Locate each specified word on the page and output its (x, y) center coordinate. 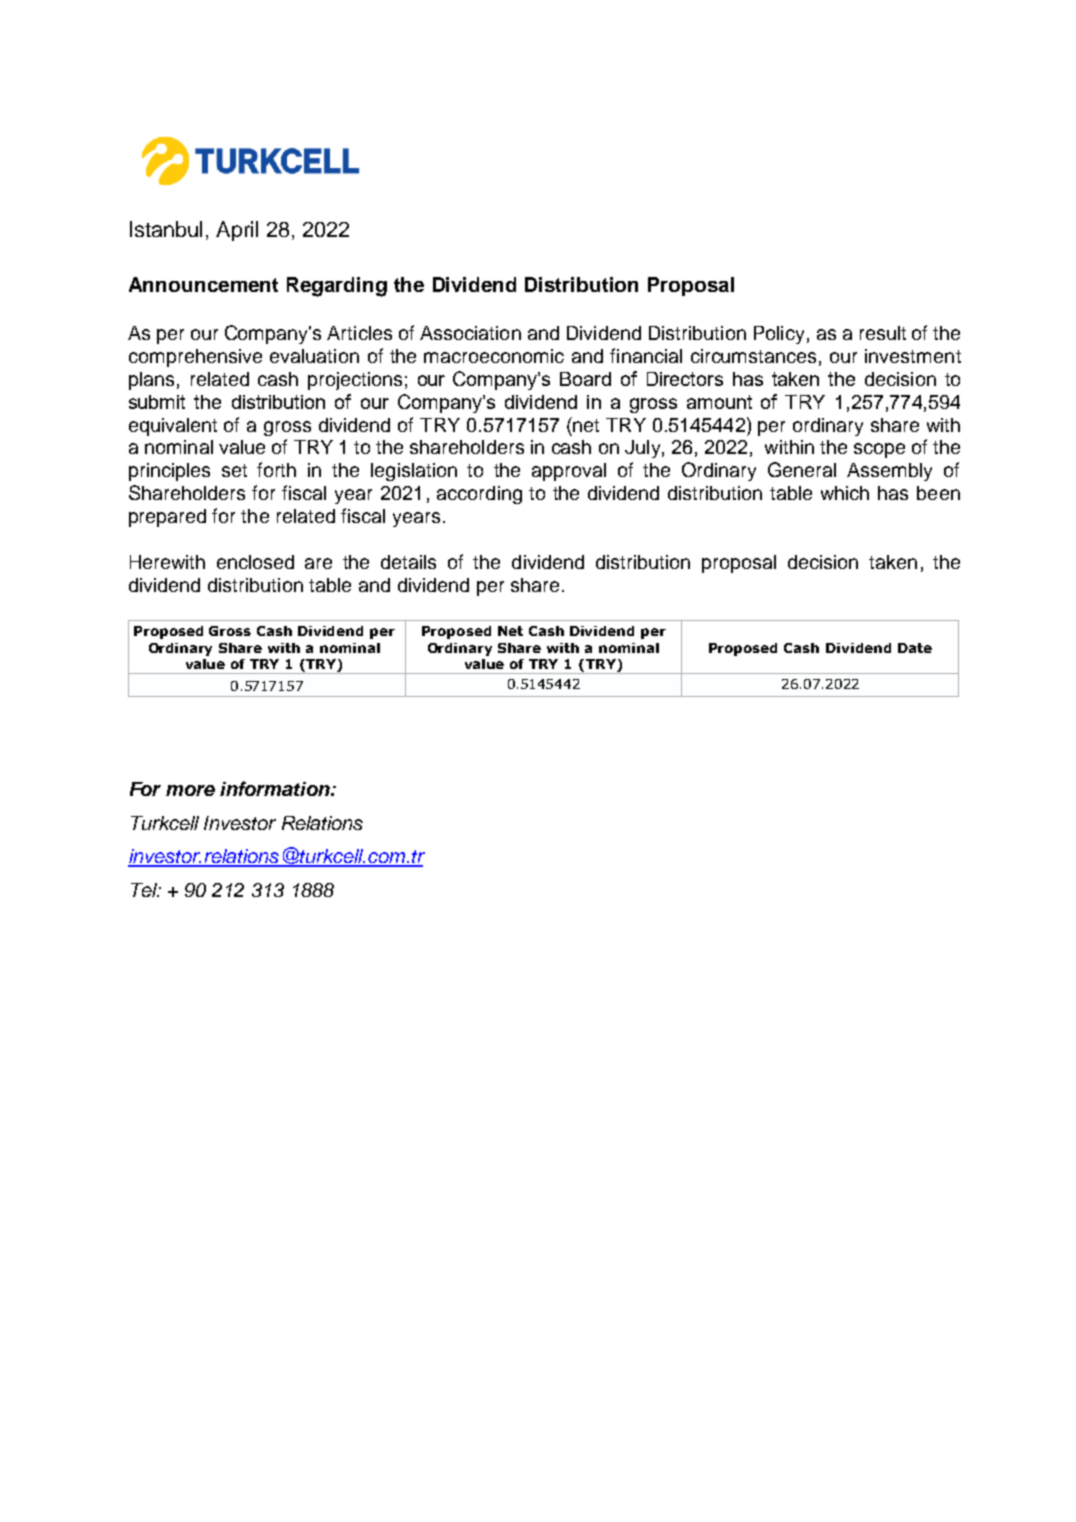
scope (879, 450)
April (237, 231)
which (845, 493)
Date (915, 648)
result (883, 333)
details (408, 562)
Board (585, 379)
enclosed (255, 562)
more (190, 790)
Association (470, 333)
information (276, 788)
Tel (145, 890)
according (479, 495)
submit (157, 402)
